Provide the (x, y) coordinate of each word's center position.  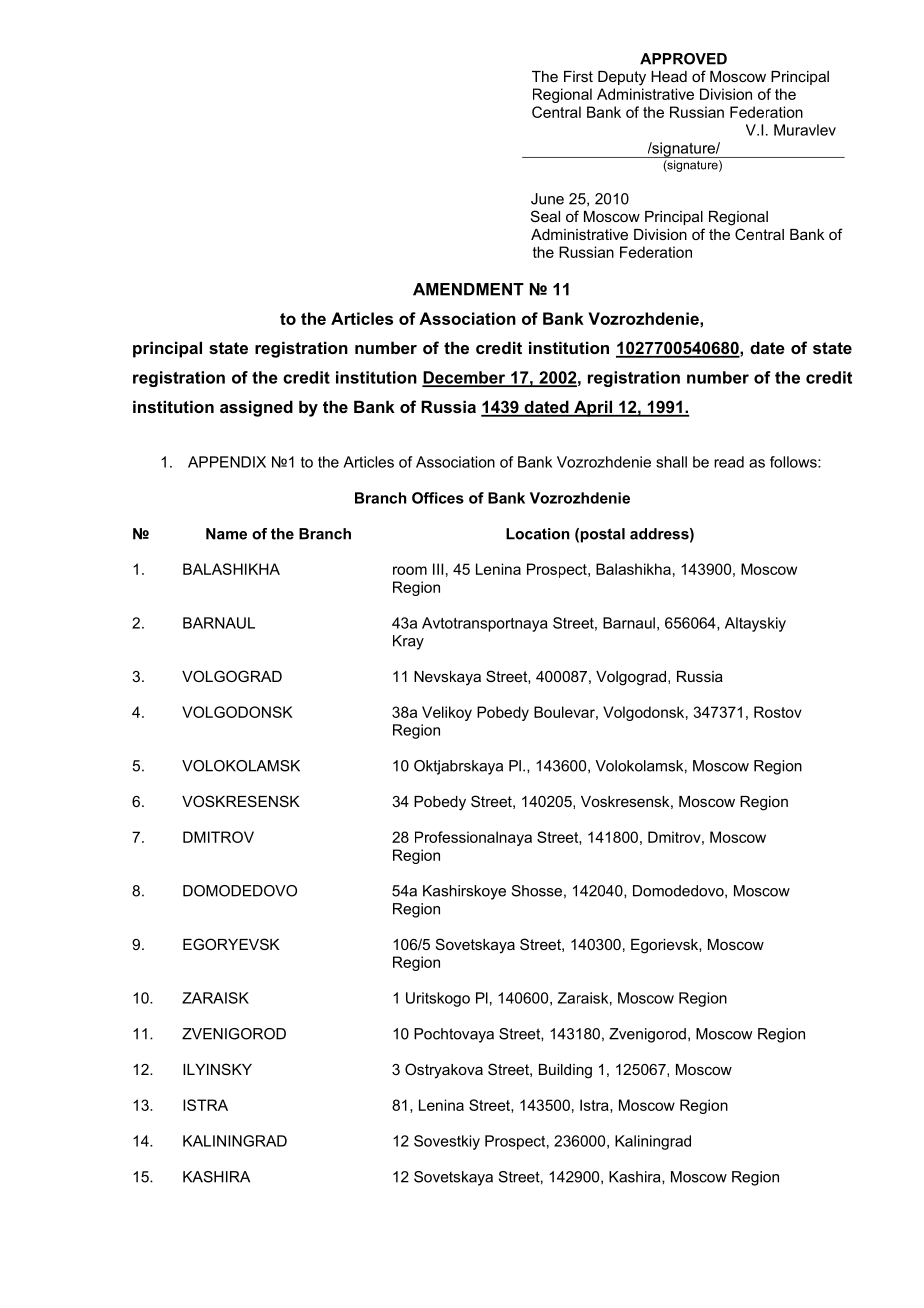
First (578, 76)
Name (226, 534)
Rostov (778, 712)
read (729, 462)
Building (565, 1071)
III (438, 569)
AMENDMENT (468, 289)
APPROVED (683, 59)
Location (538, 534)
